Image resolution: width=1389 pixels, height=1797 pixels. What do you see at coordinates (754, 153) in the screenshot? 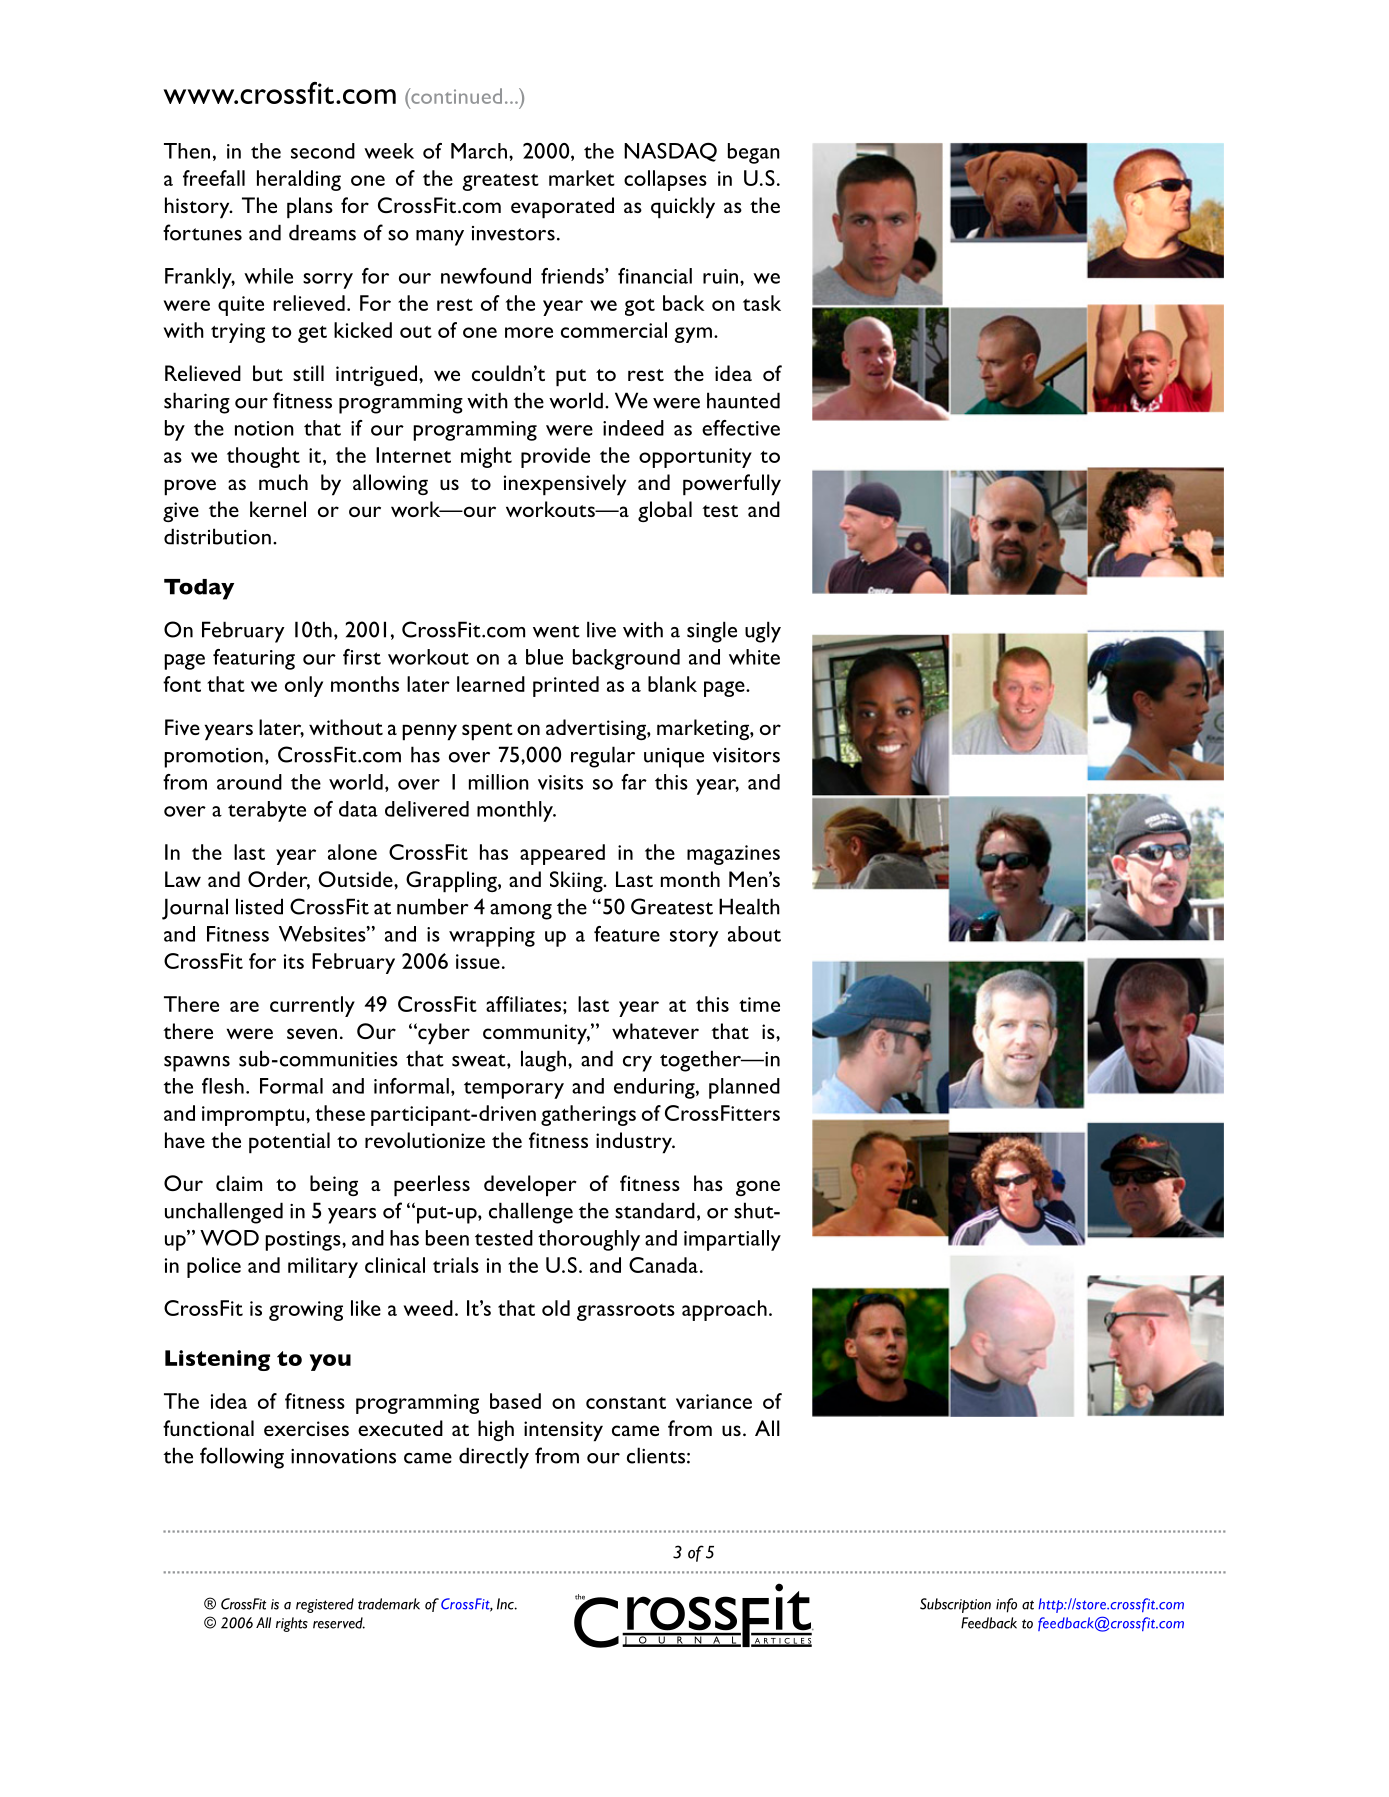
I see `began` at bounding box center [754, 153].
